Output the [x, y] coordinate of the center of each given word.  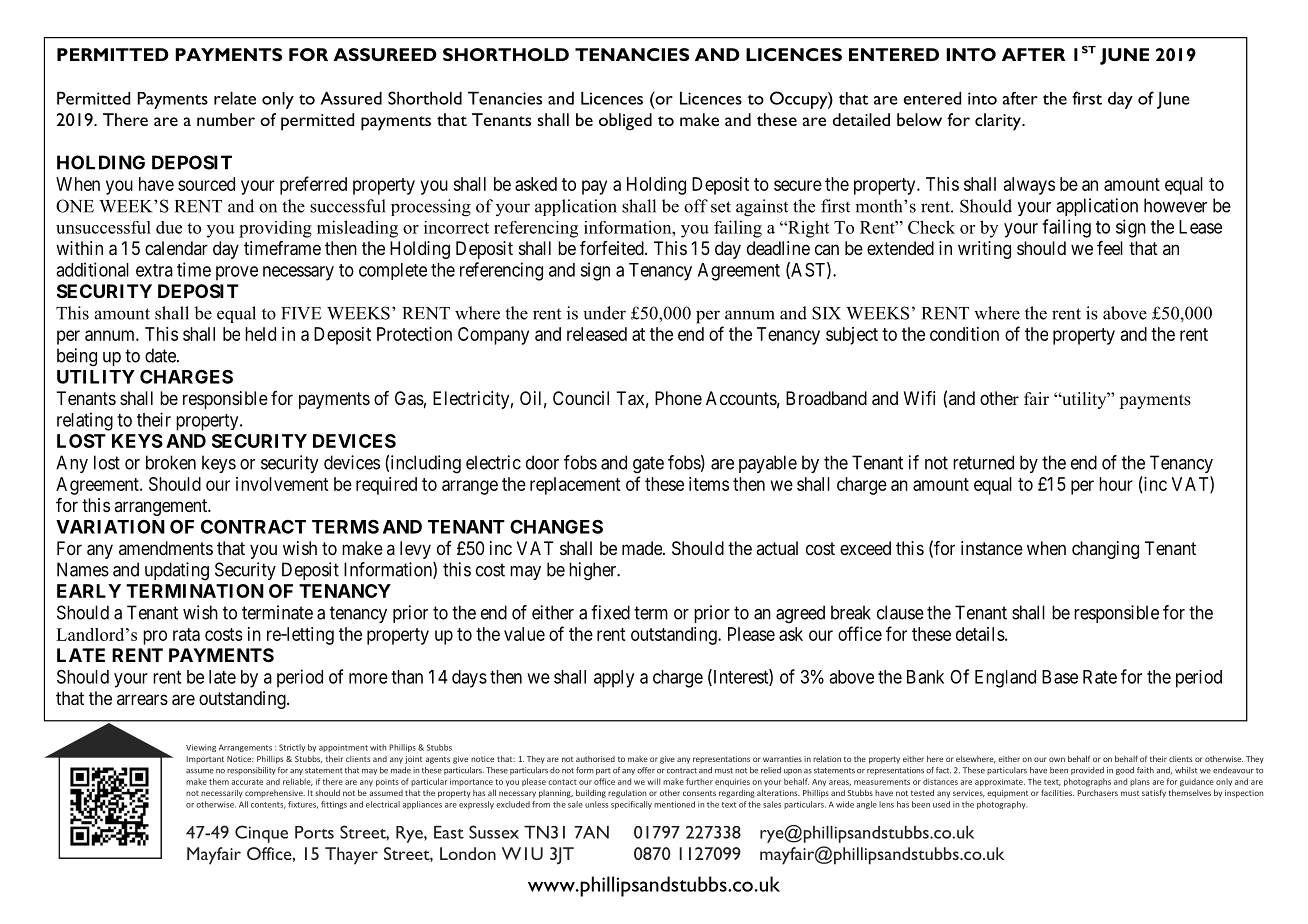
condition [964, 334]
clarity [999, 122]
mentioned [674, 804]
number [226, 119]
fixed [610, 612]
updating [177, 571]
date [161, 355]
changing [1105, 550]
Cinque [261, 834]
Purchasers [1098, 793]
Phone [678, 398]
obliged [625, 122]
